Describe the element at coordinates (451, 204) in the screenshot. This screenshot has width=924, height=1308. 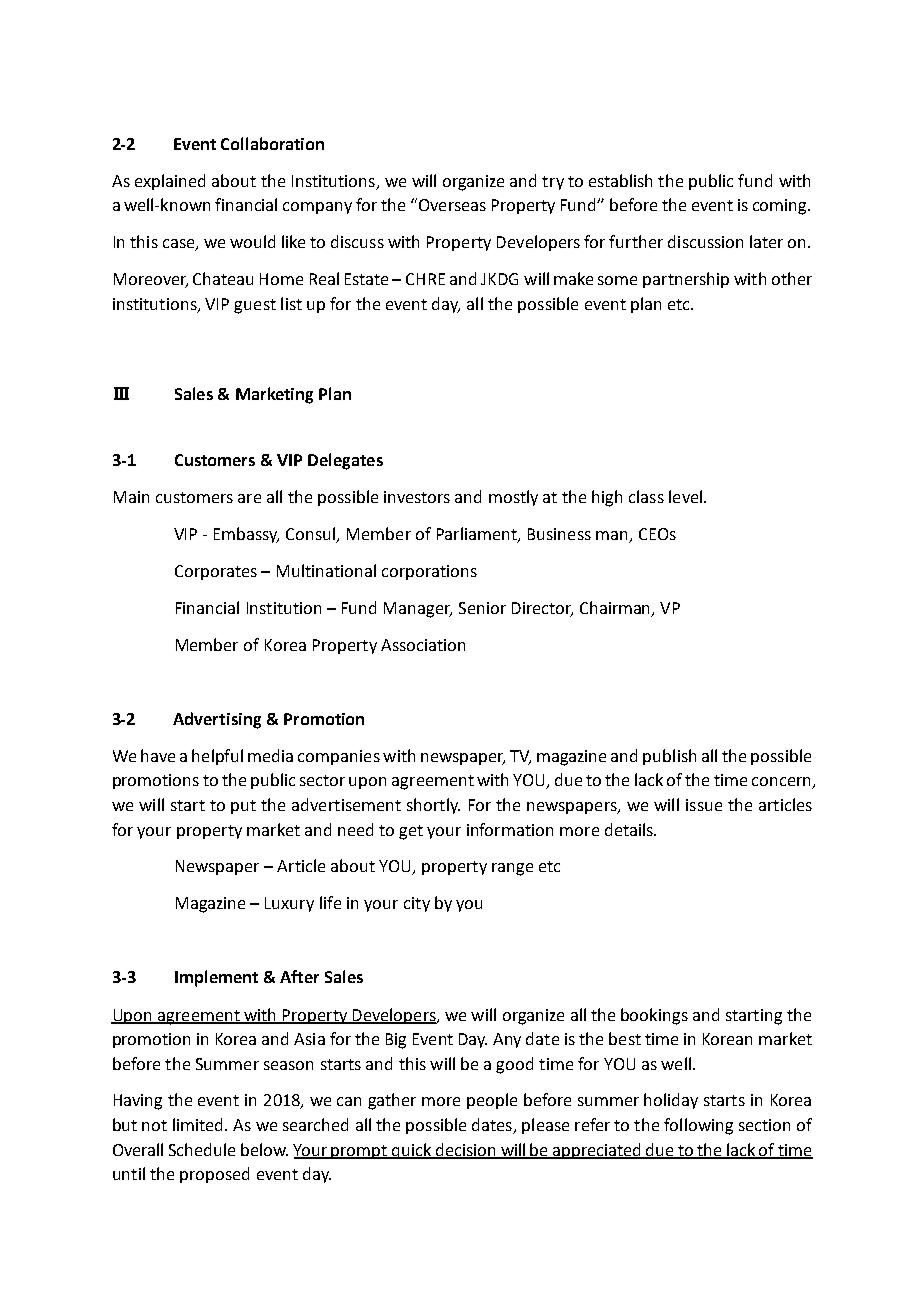
I see `Overseas` at that location.
